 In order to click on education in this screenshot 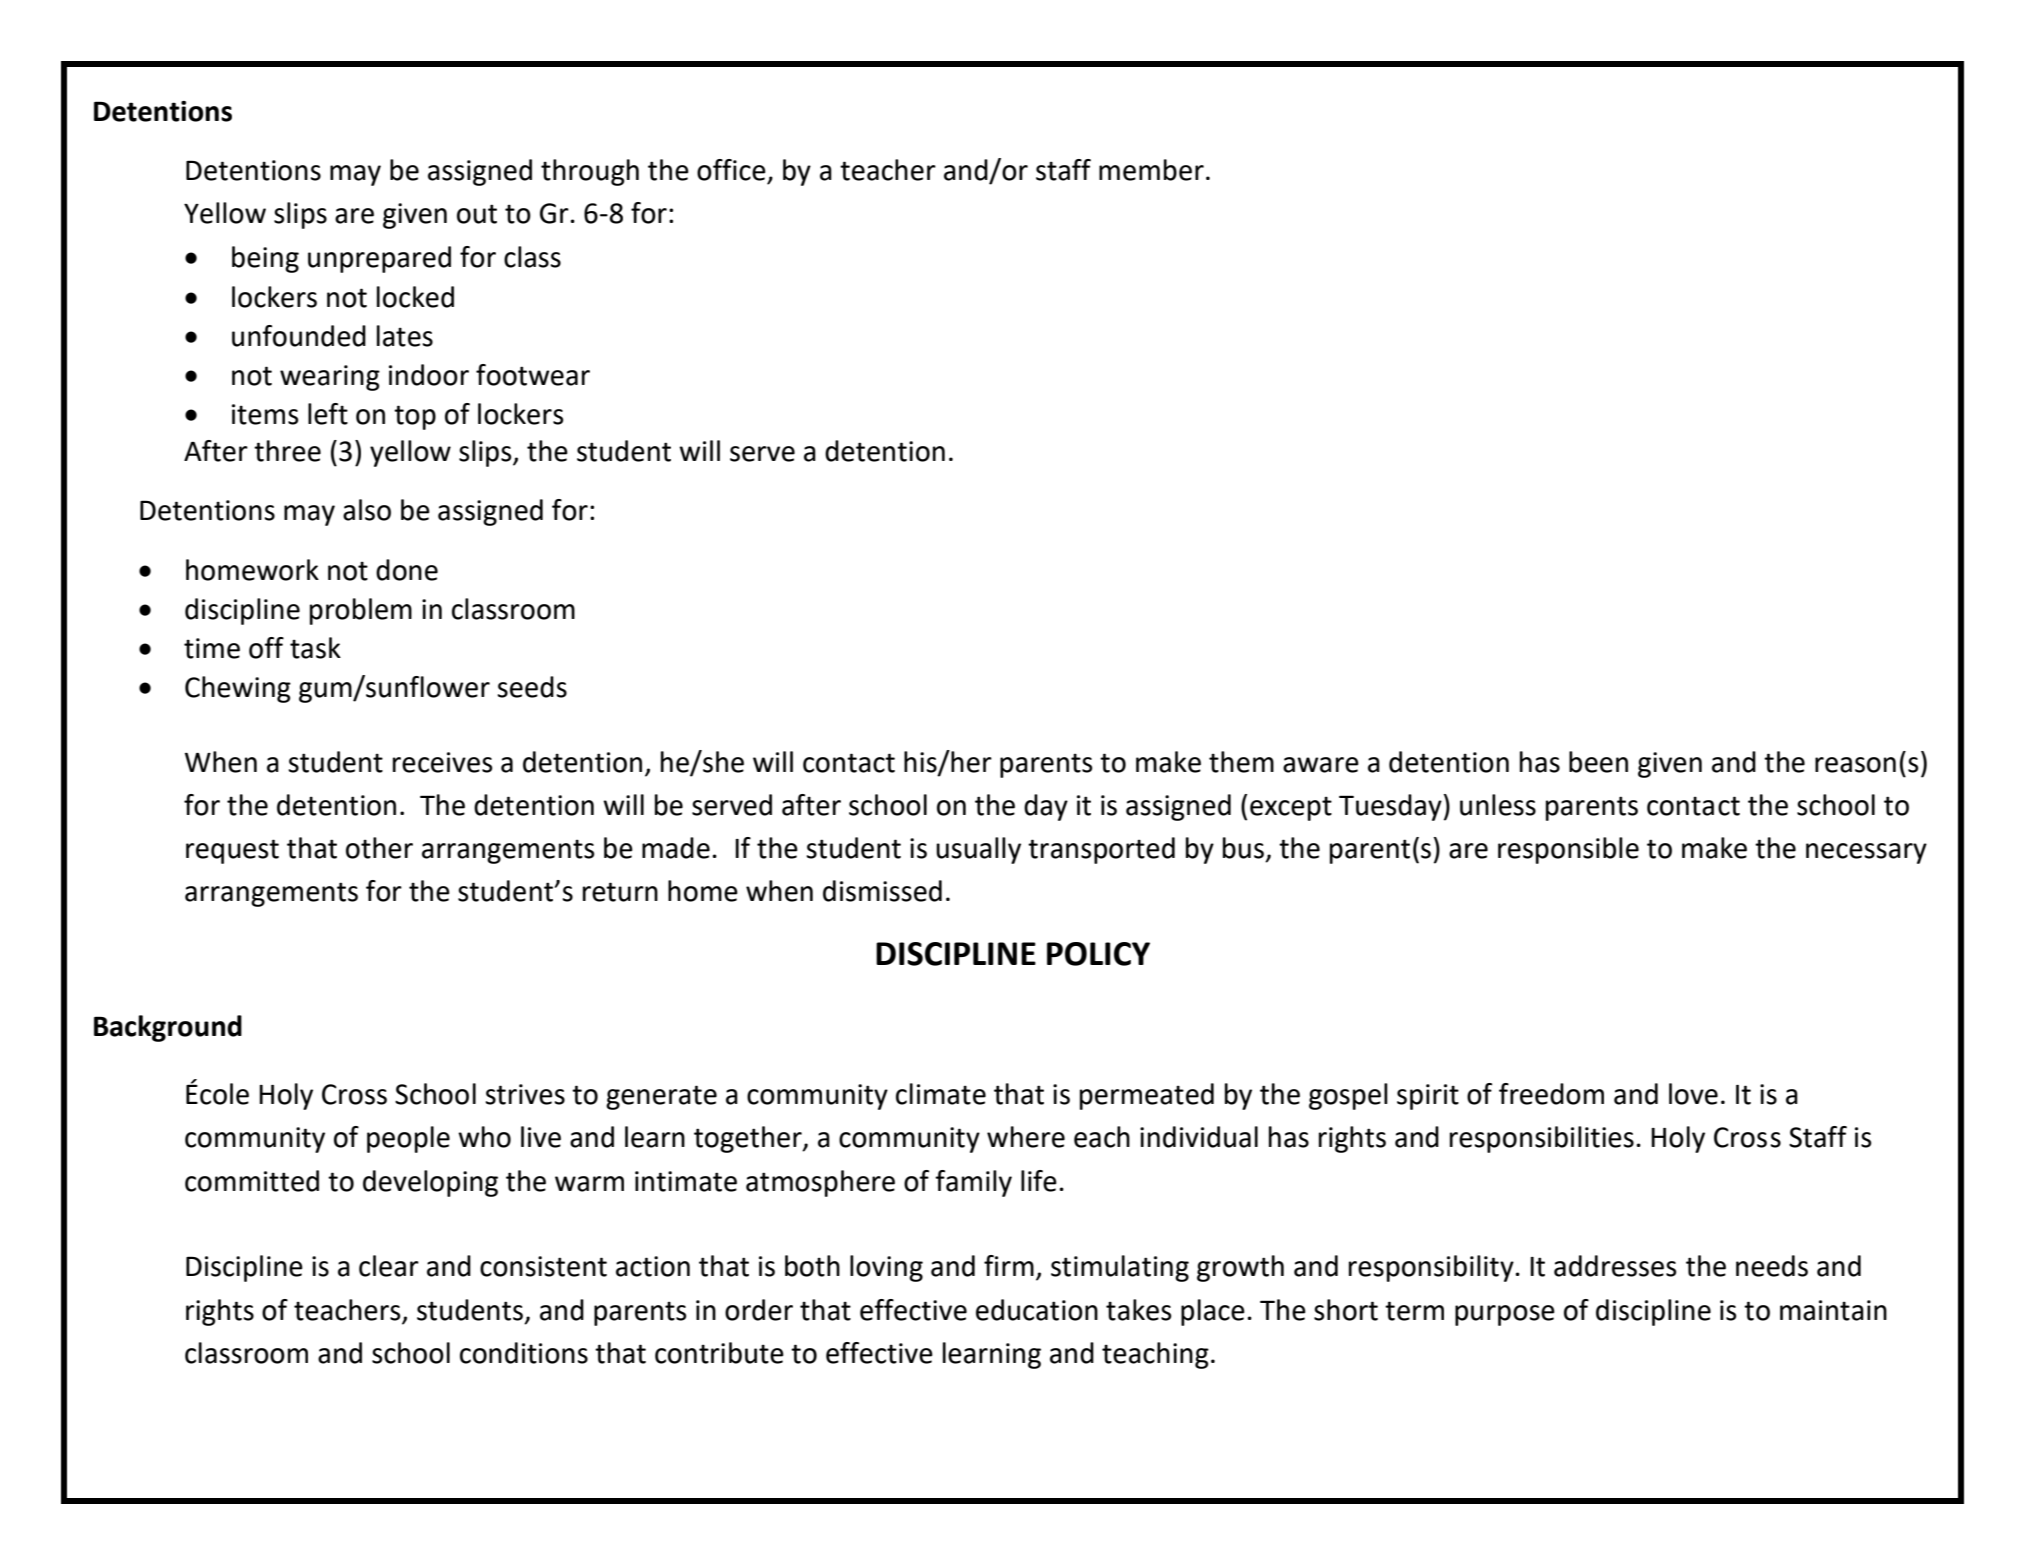, I will do `click(1037, 1310)`.
